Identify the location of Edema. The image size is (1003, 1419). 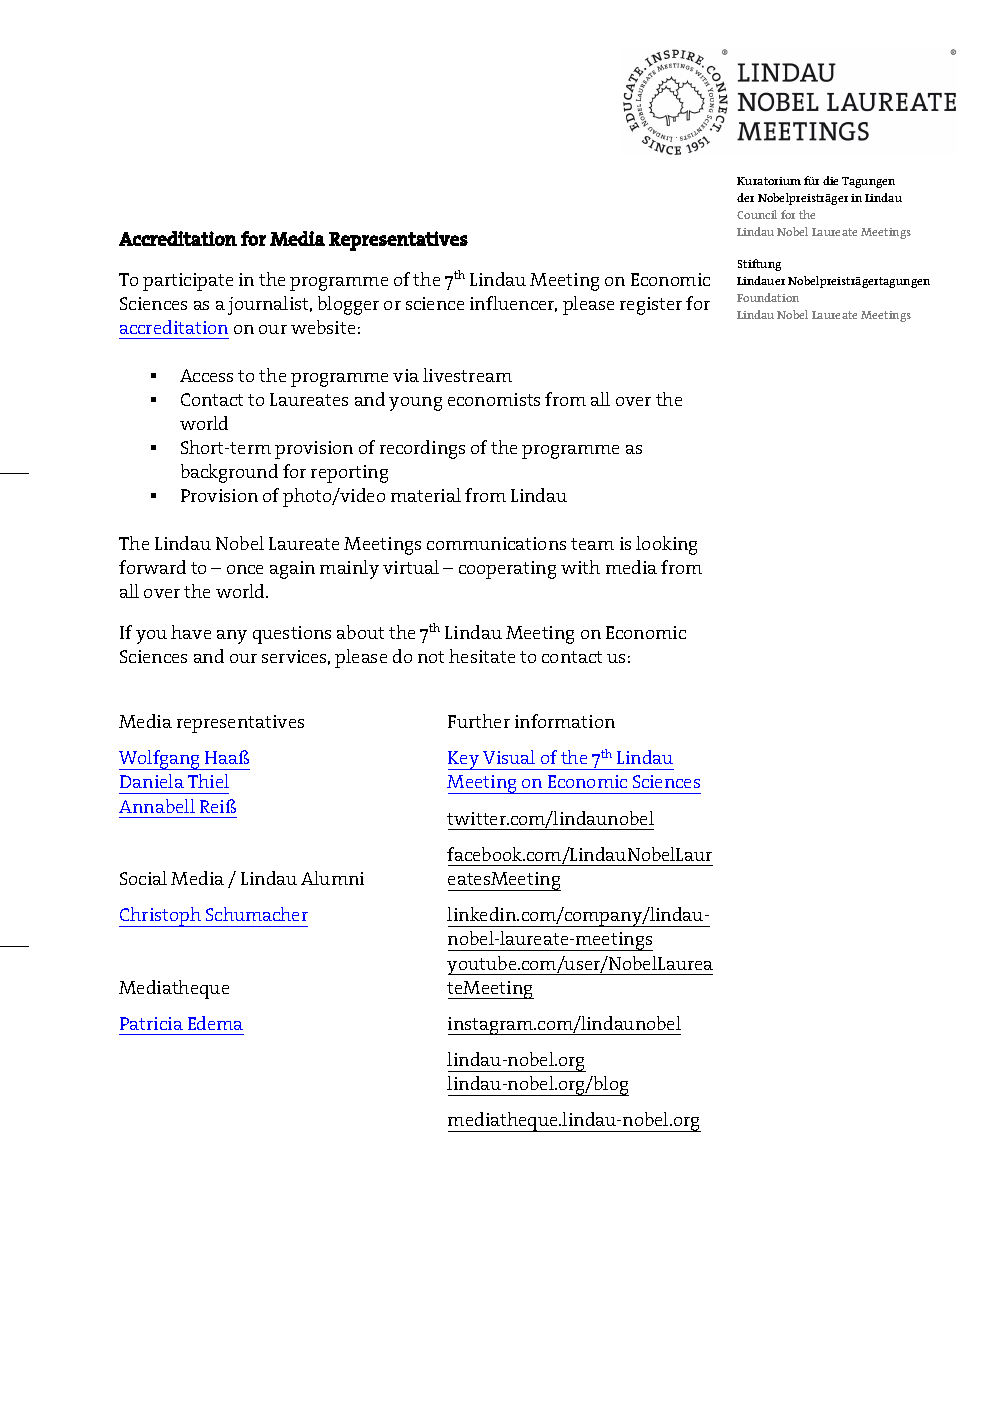
(215, 1023).
